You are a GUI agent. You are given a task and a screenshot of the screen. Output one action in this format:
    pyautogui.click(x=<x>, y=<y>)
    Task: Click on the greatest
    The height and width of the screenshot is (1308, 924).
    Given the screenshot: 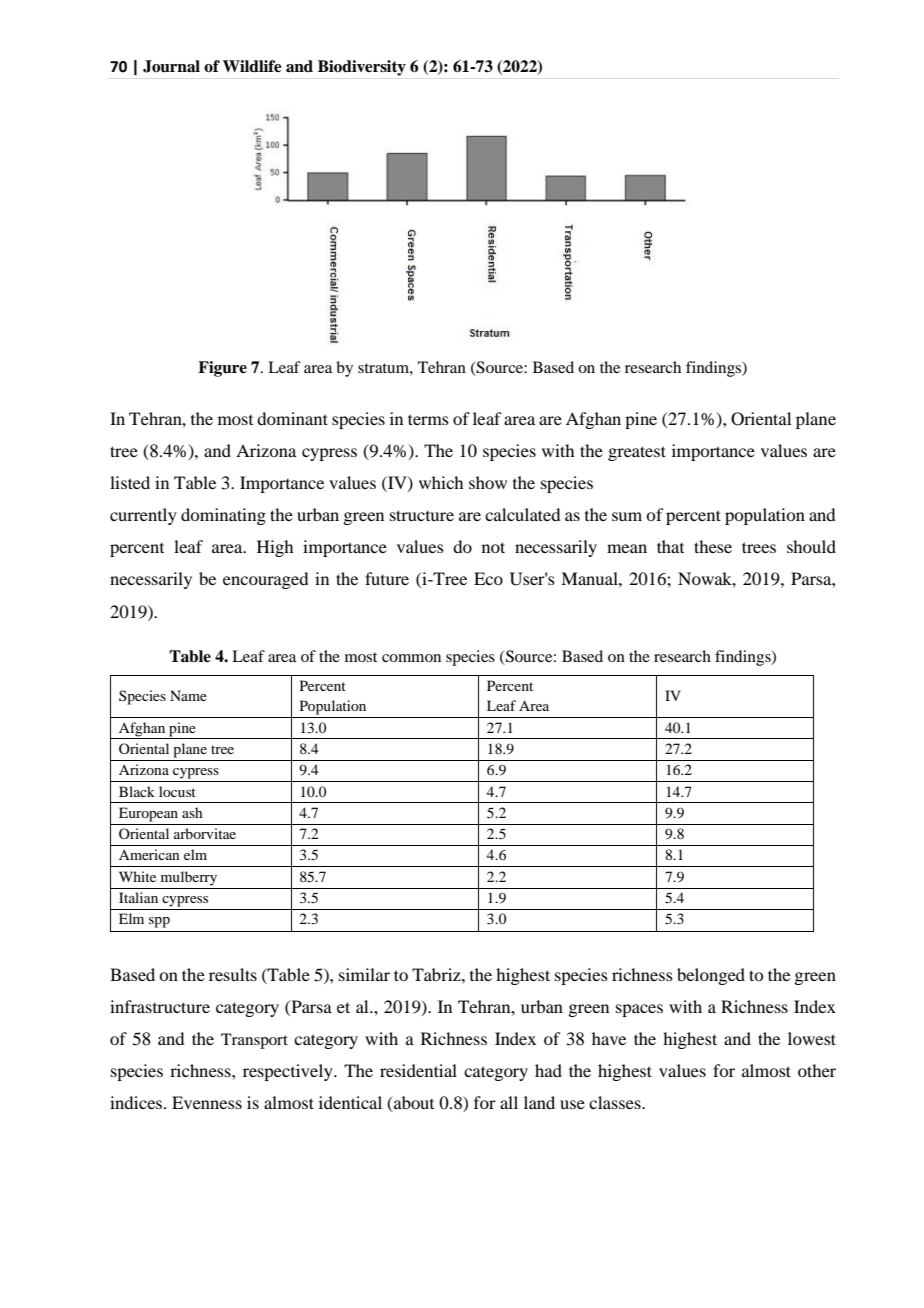 What is the action you would take?
    pyautogui.click(x=637, y=453)
